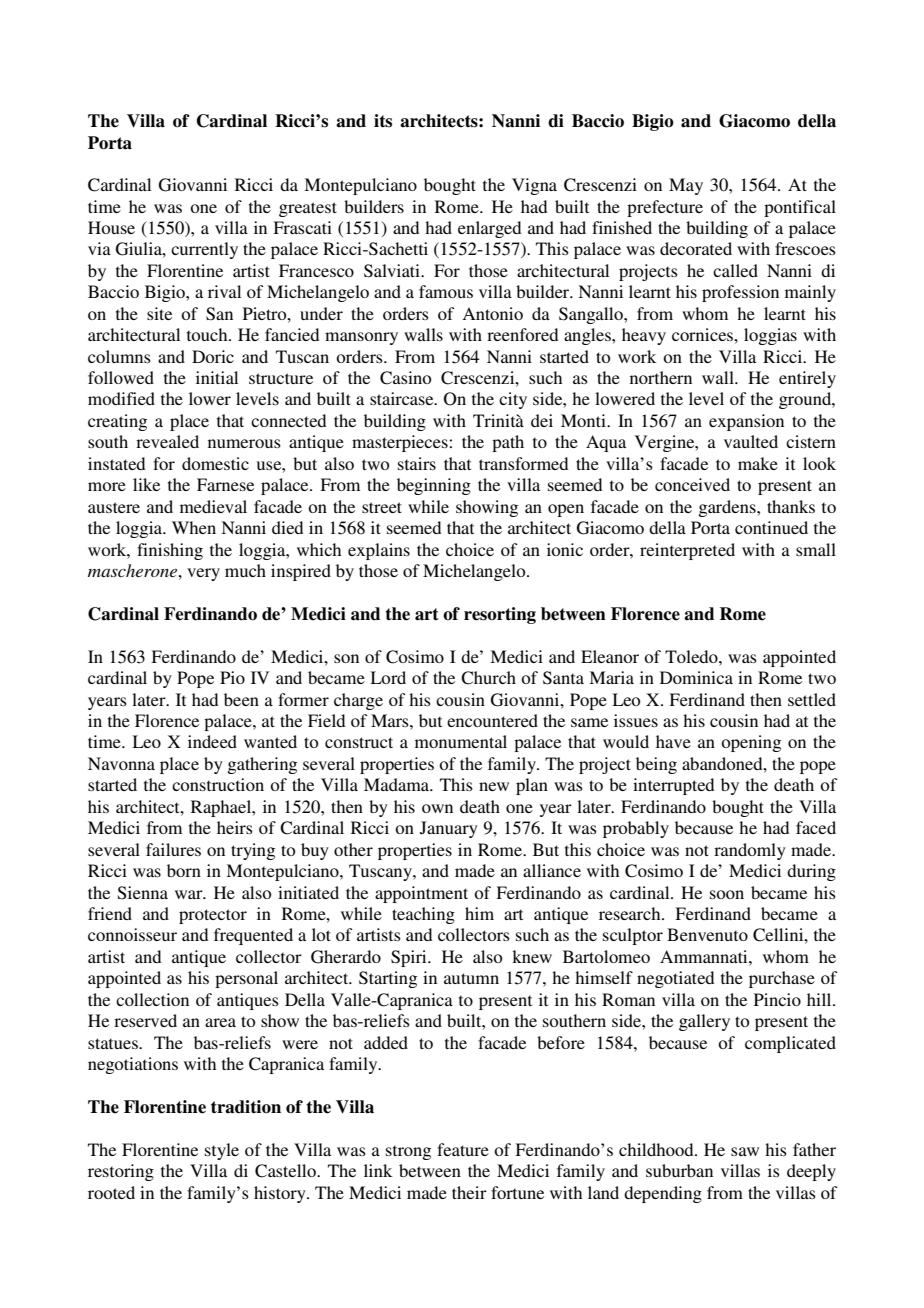 The width and height of the page is (924, 1308). Describe the element at coordinates (232, 677) in the page. I see `Pio` at that location.
